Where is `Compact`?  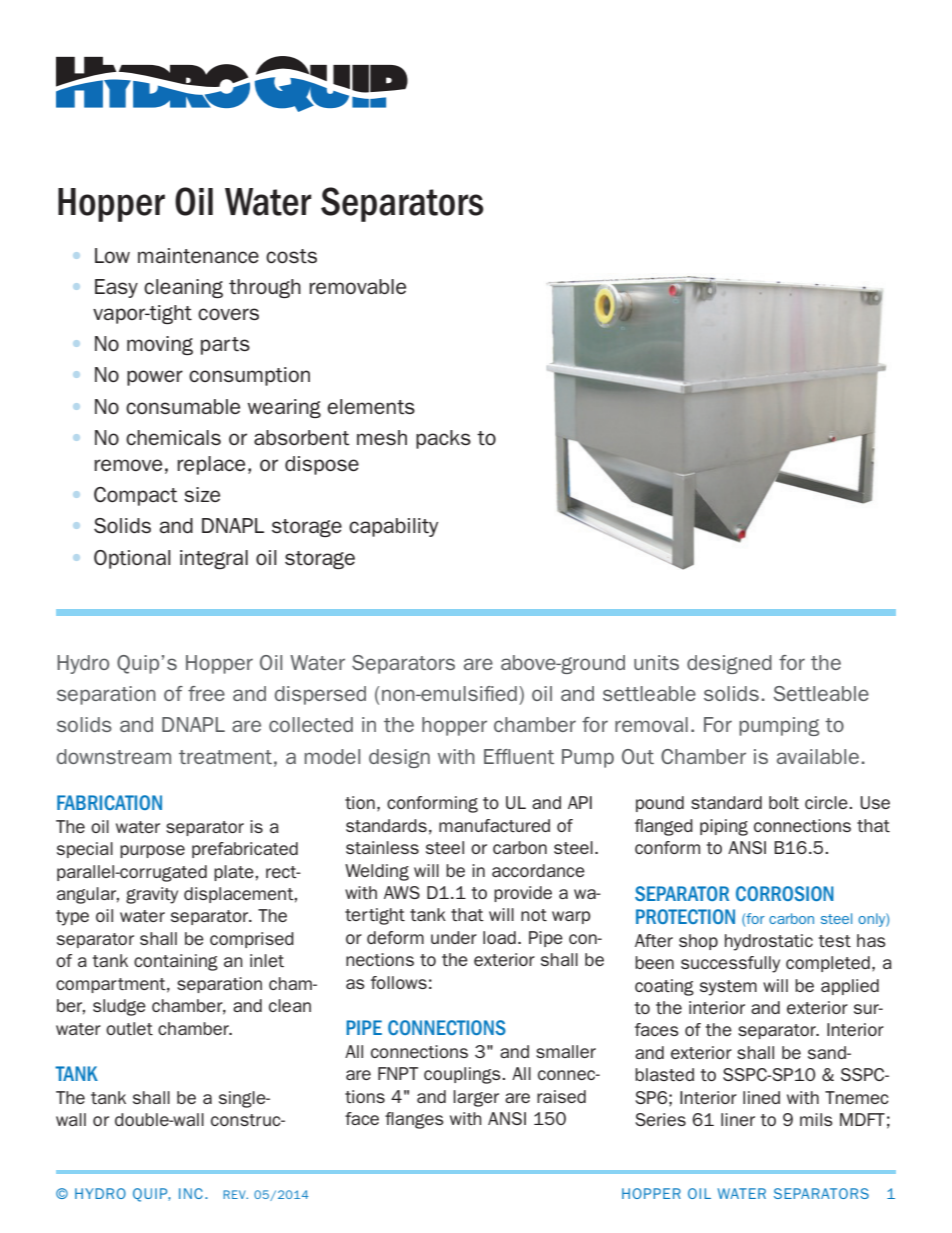 Compact is located at coordinates (136, 496).
